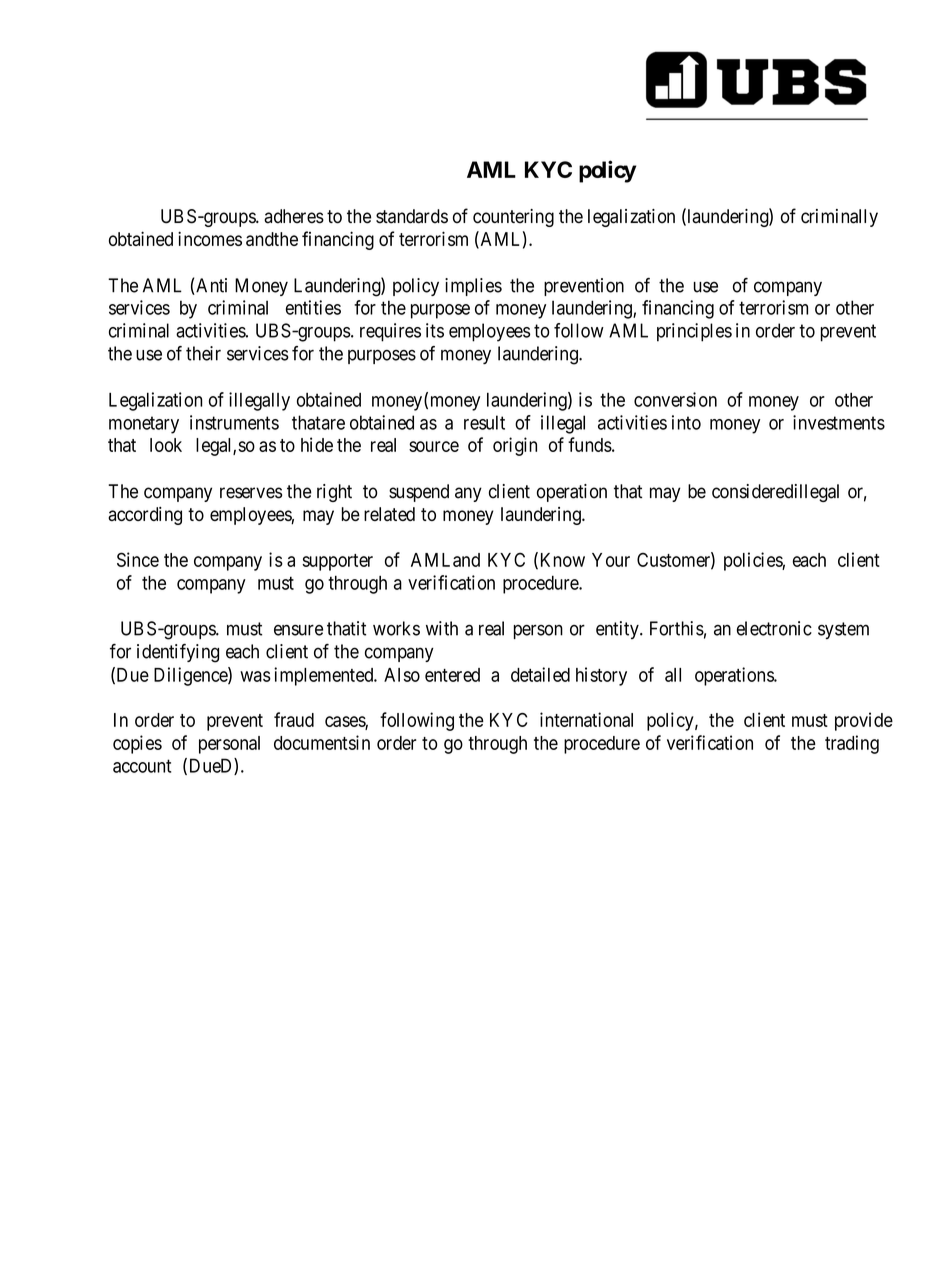 The image size is (952, 1270). Describe the element at coordinates (137, 744) in the image. I see `copies` at that location.
